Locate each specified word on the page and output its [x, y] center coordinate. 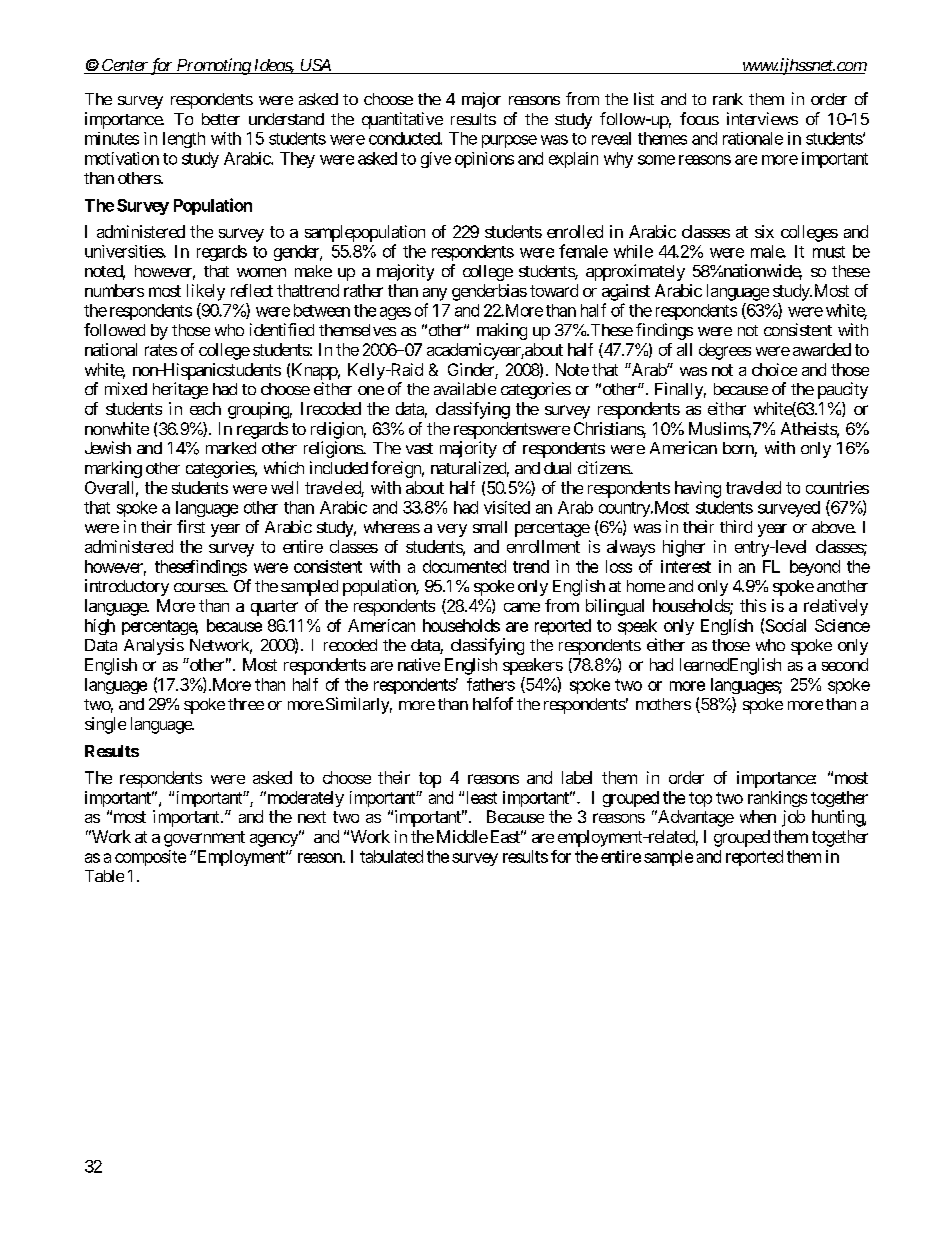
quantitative [402, 120]
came [522, 607]
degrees [725, 351]
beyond [815, 568]
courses [200, 587]
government [204, 839]
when [758, 816]
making [502, 331]
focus [699, 118]
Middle [462, 836]
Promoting [213, 66]
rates [161, 350]
